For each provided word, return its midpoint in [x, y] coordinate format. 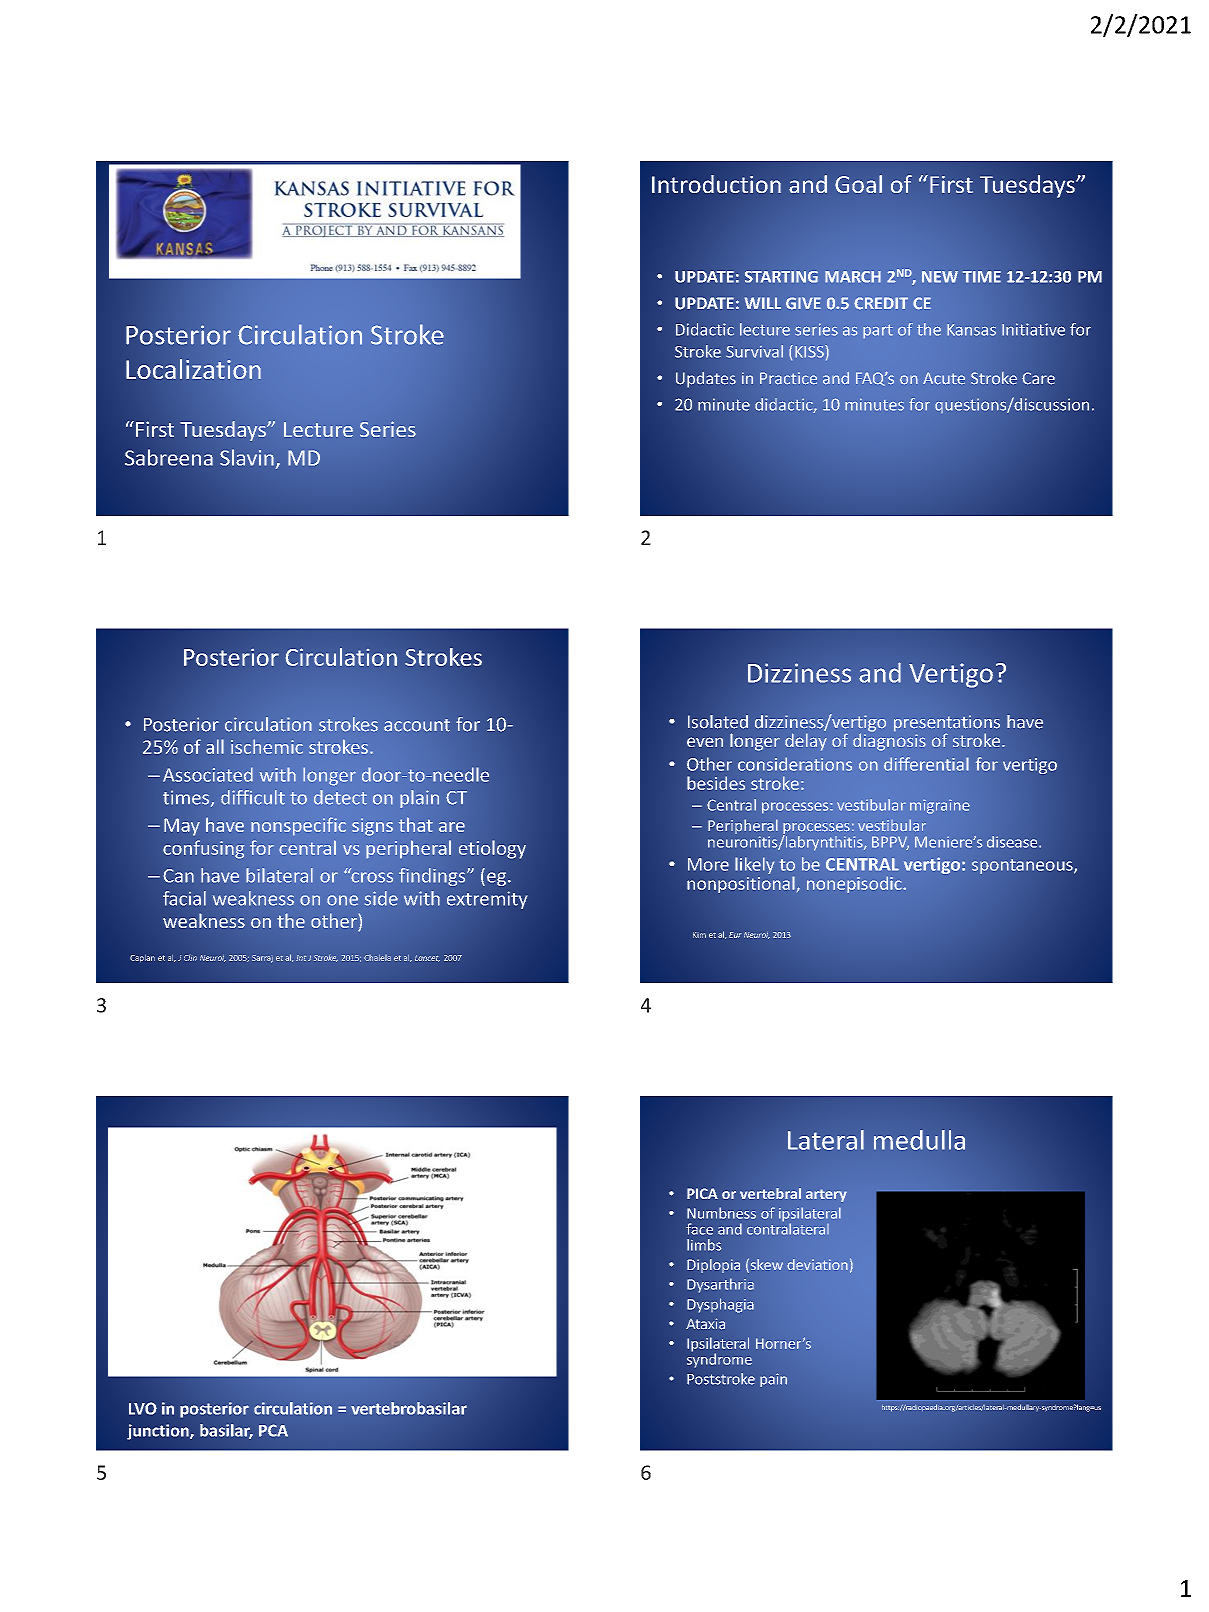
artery [826, 1195]
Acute [944, 378]
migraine [940, 806]
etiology [492, 849]
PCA [273, 1430]
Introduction [716, 184]
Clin [190, 958]
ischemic [267, 746]
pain [773, 1380]
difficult [253, 797]
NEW [940, 277]
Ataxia [705, 1324]
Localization [193, 369]
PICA [702, 1193]
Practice [788, 378]
